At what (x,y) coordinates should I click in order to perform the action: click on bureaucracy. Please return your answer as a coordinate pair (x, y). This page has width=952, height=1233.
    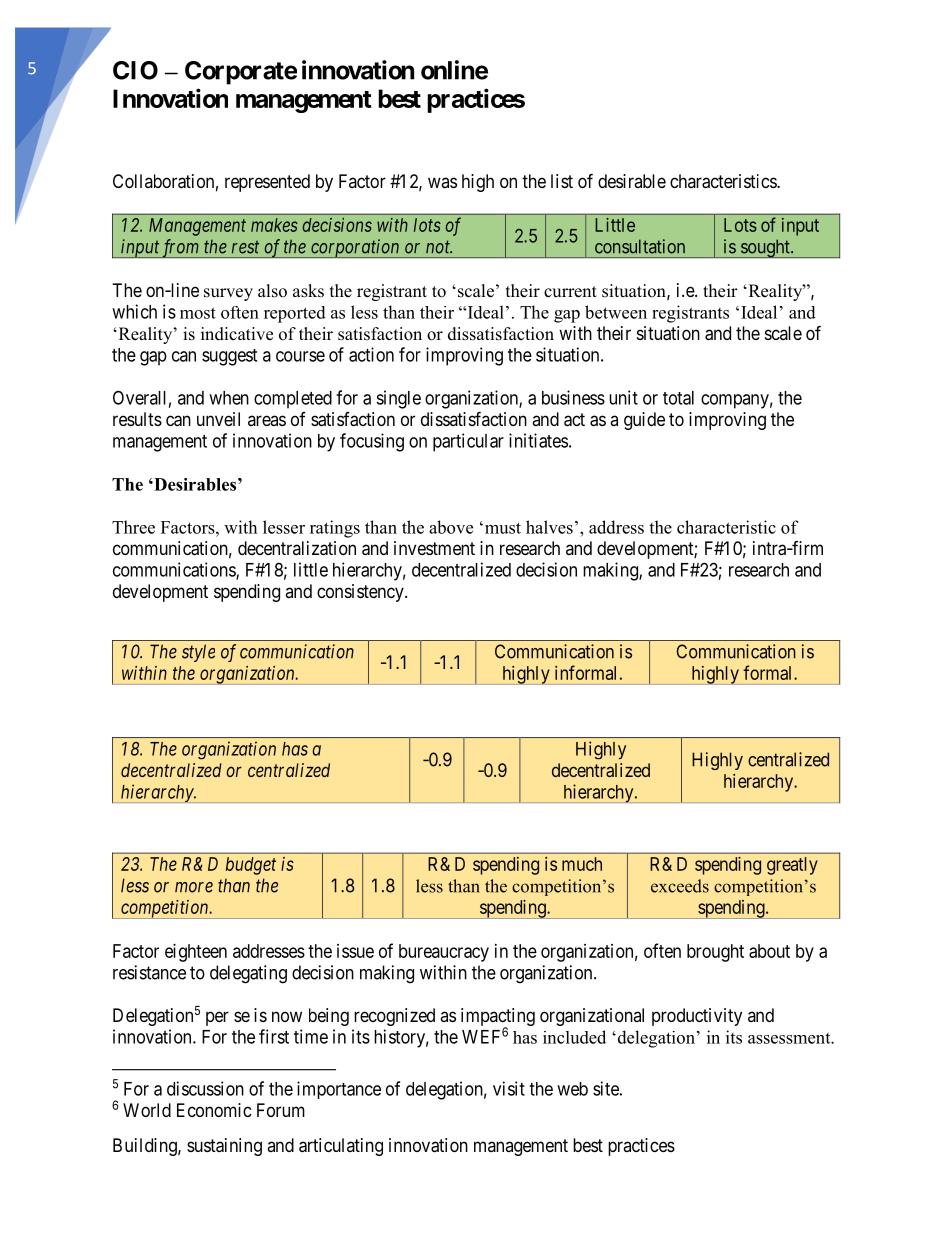
    Looking at the image, I should click on (444, 953).
